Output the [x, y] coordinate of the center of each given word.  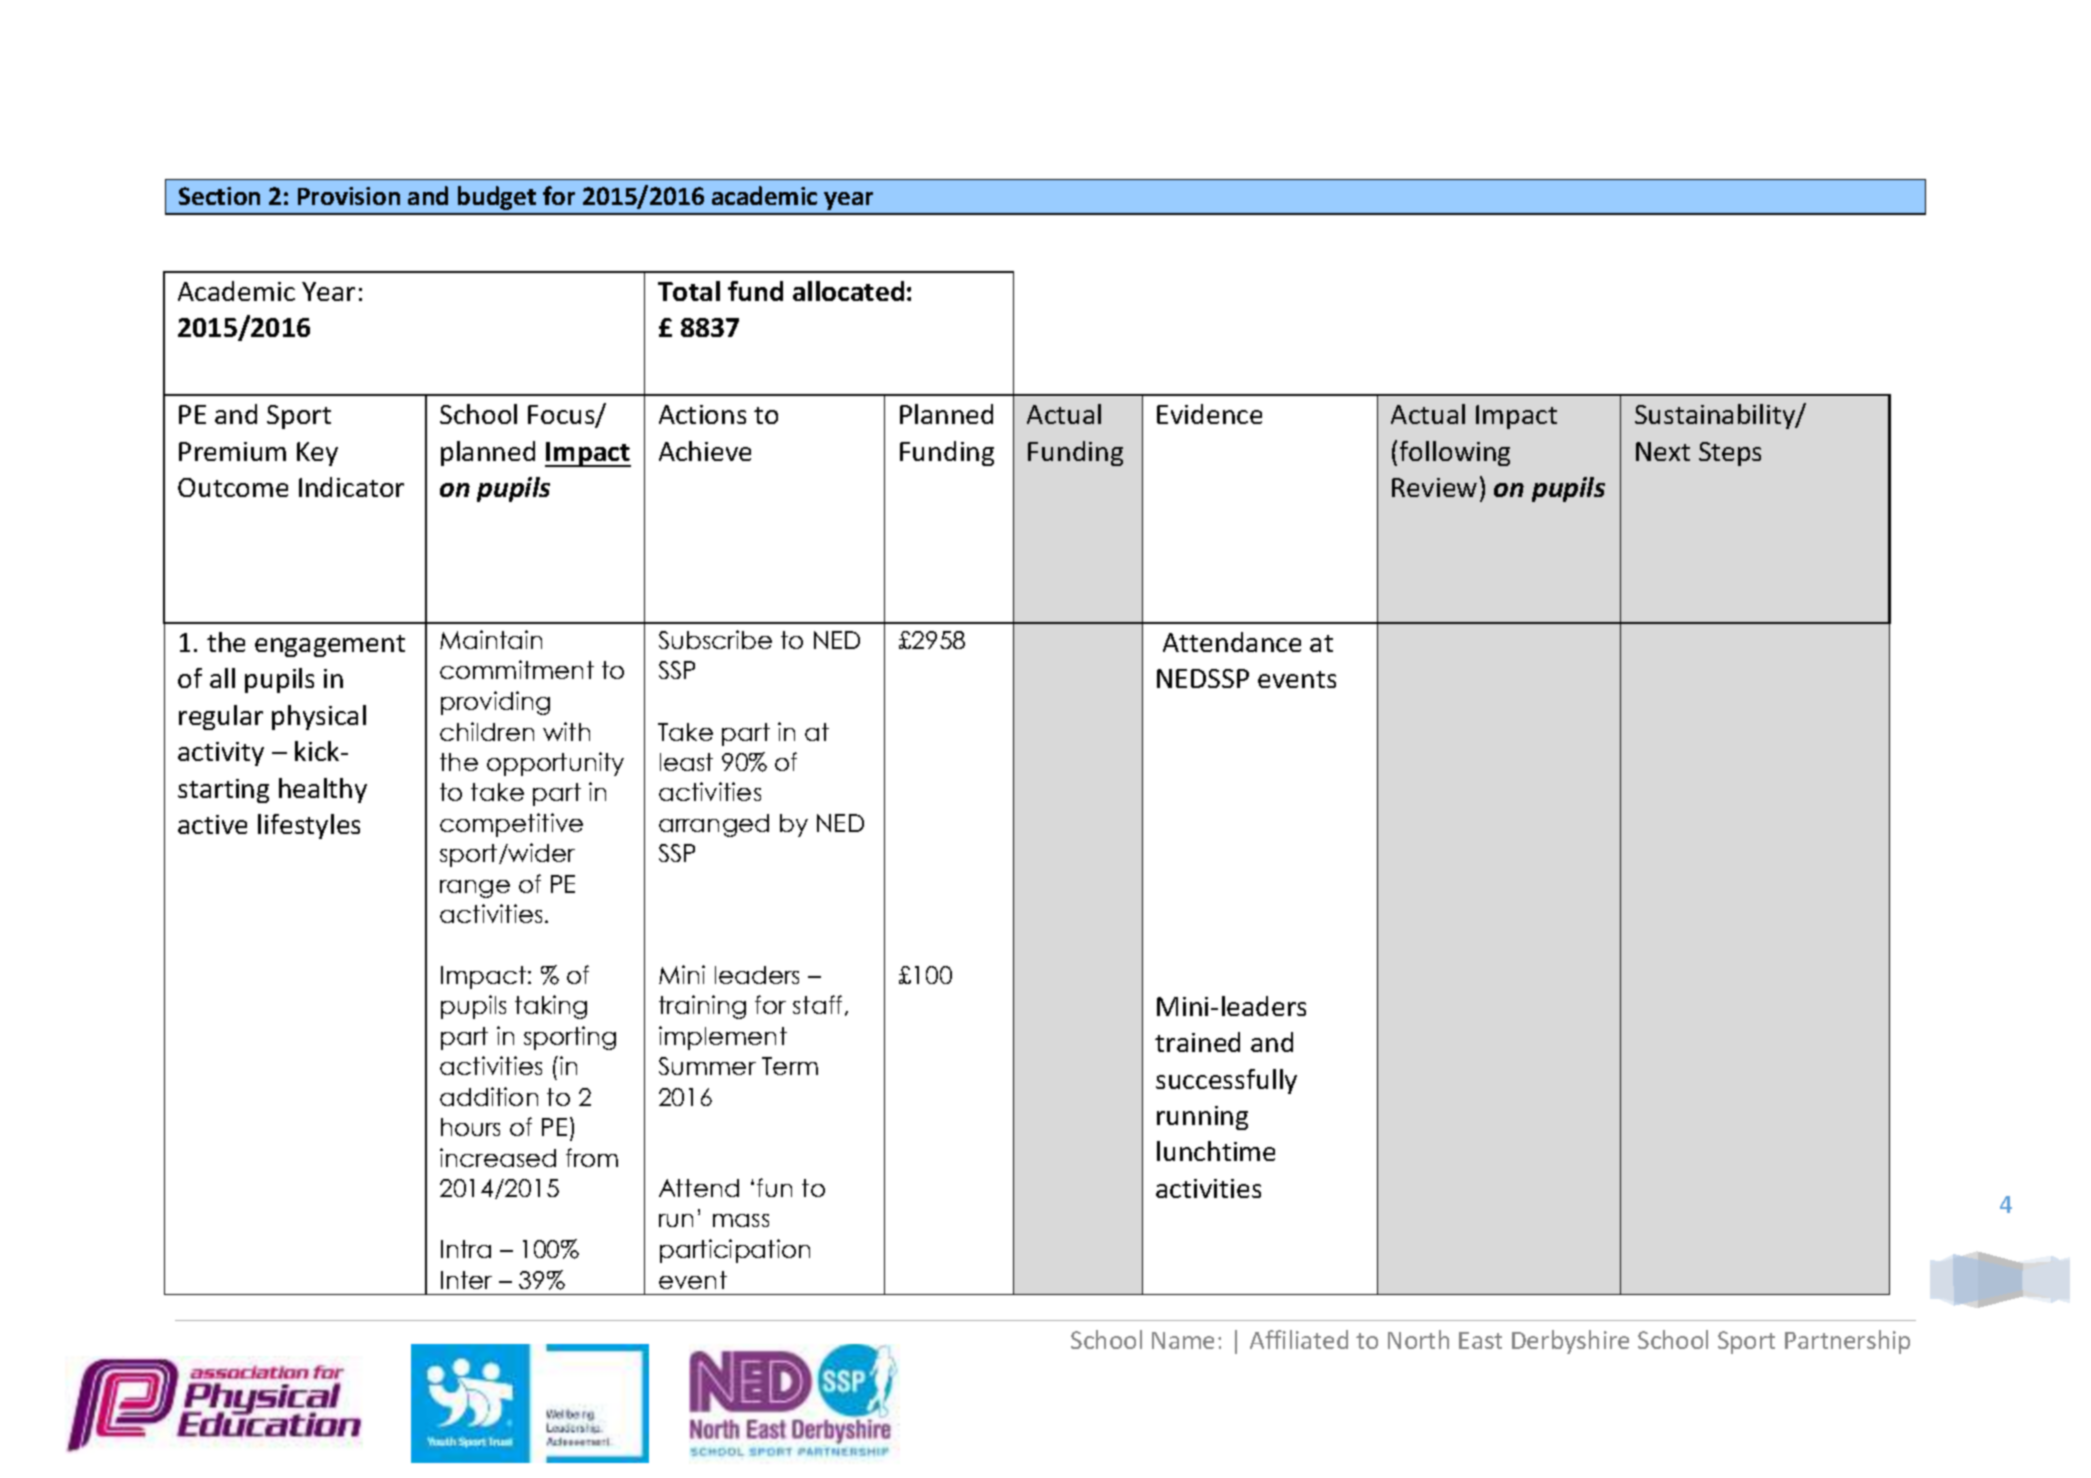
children [487, 731]
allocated [848, 291]
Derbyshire [1570, 1342]
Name [1183, 1340]
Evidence [1209, 414]
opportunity [555, 764]
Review [1434, 487]
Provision [349, 196]
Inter [466, 1280]
